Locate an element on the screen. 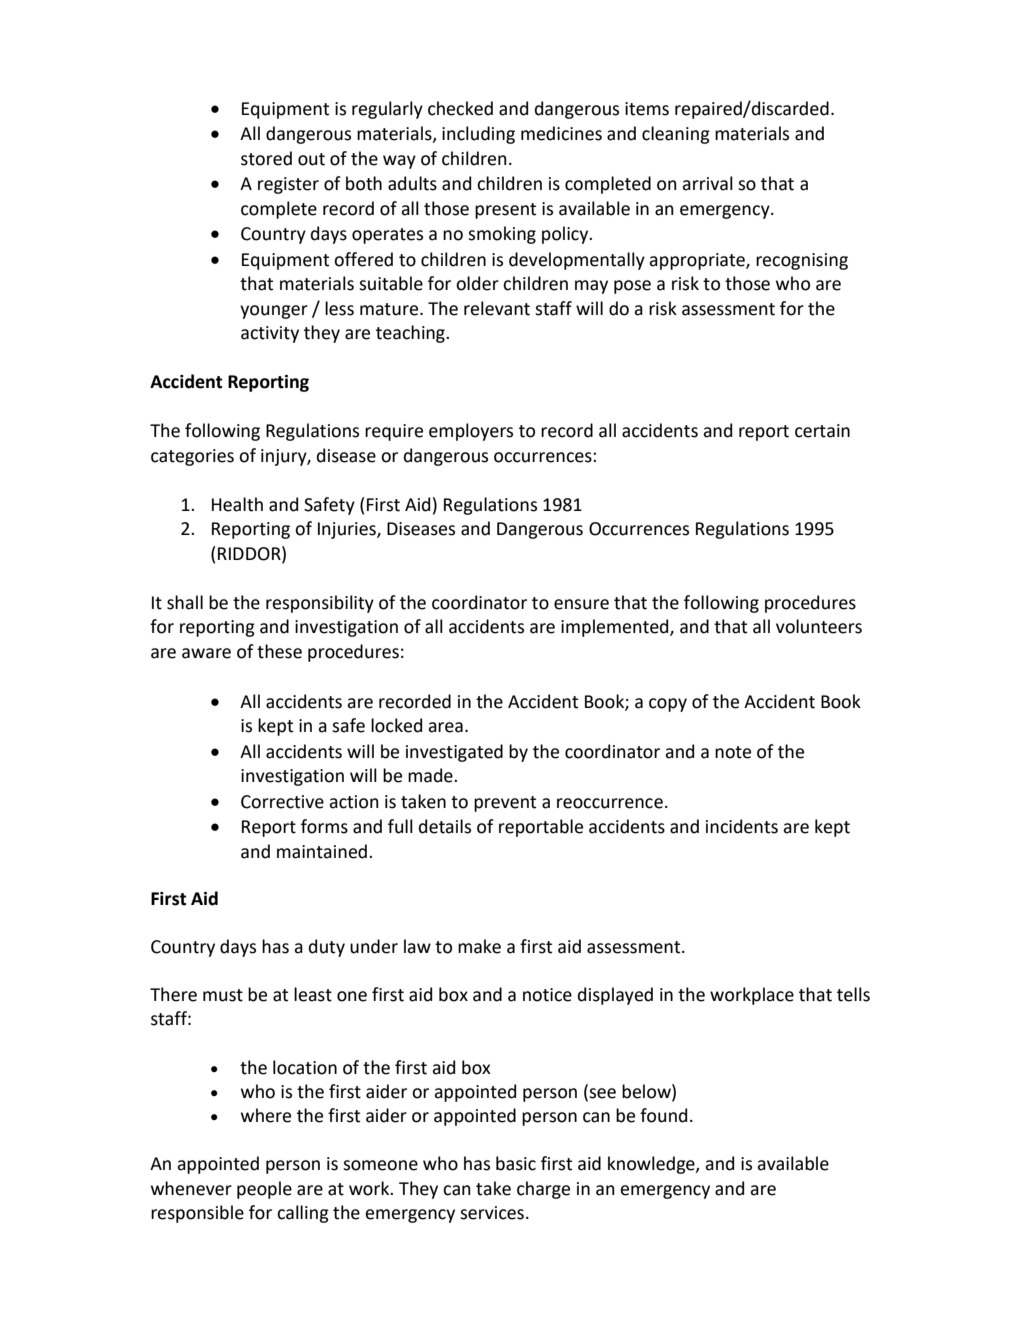 This screenshot has height=1323, width=1022. stored is located at coordinates (266, 158).
